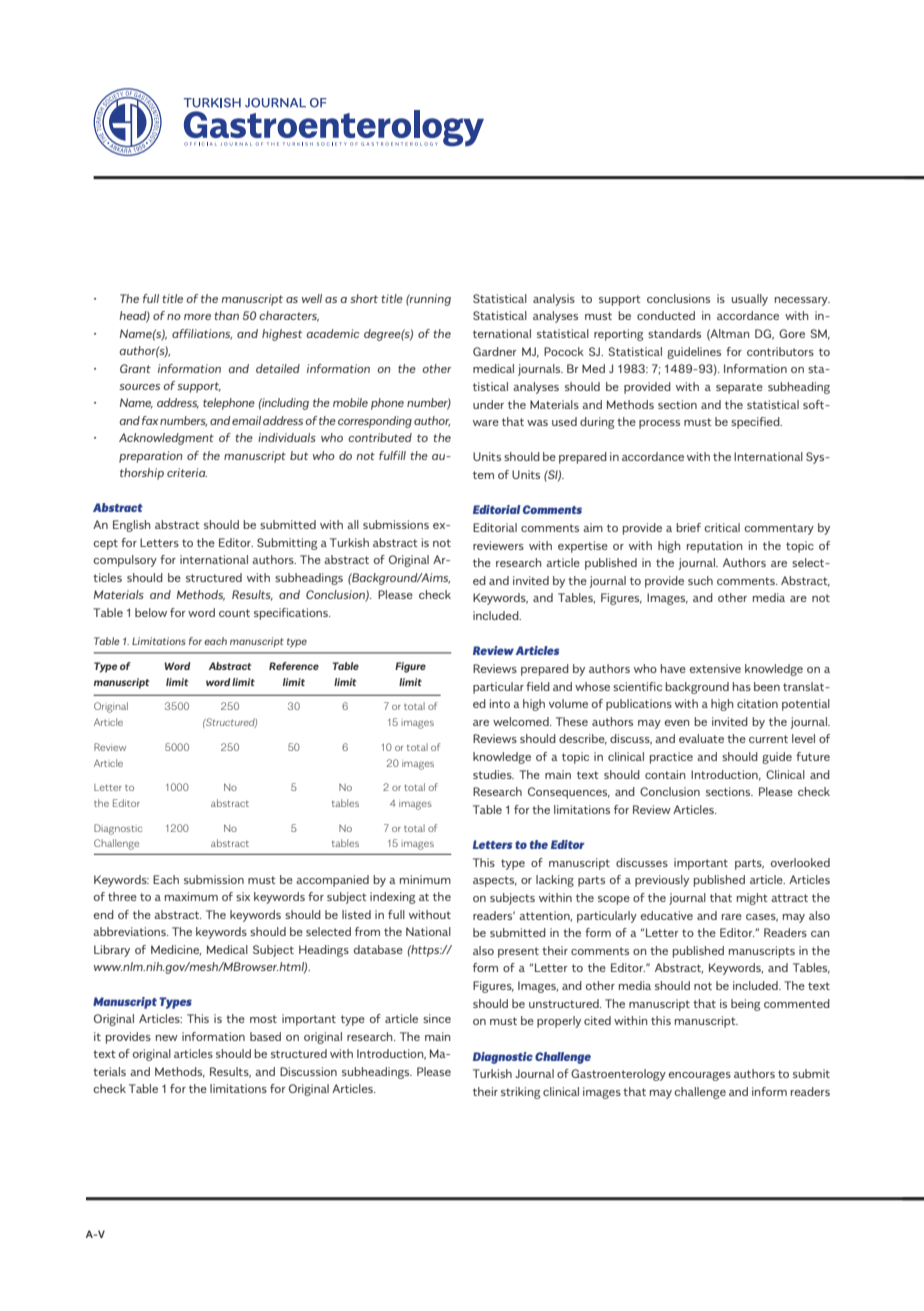  I want to click on usually, so click(750, 300).
